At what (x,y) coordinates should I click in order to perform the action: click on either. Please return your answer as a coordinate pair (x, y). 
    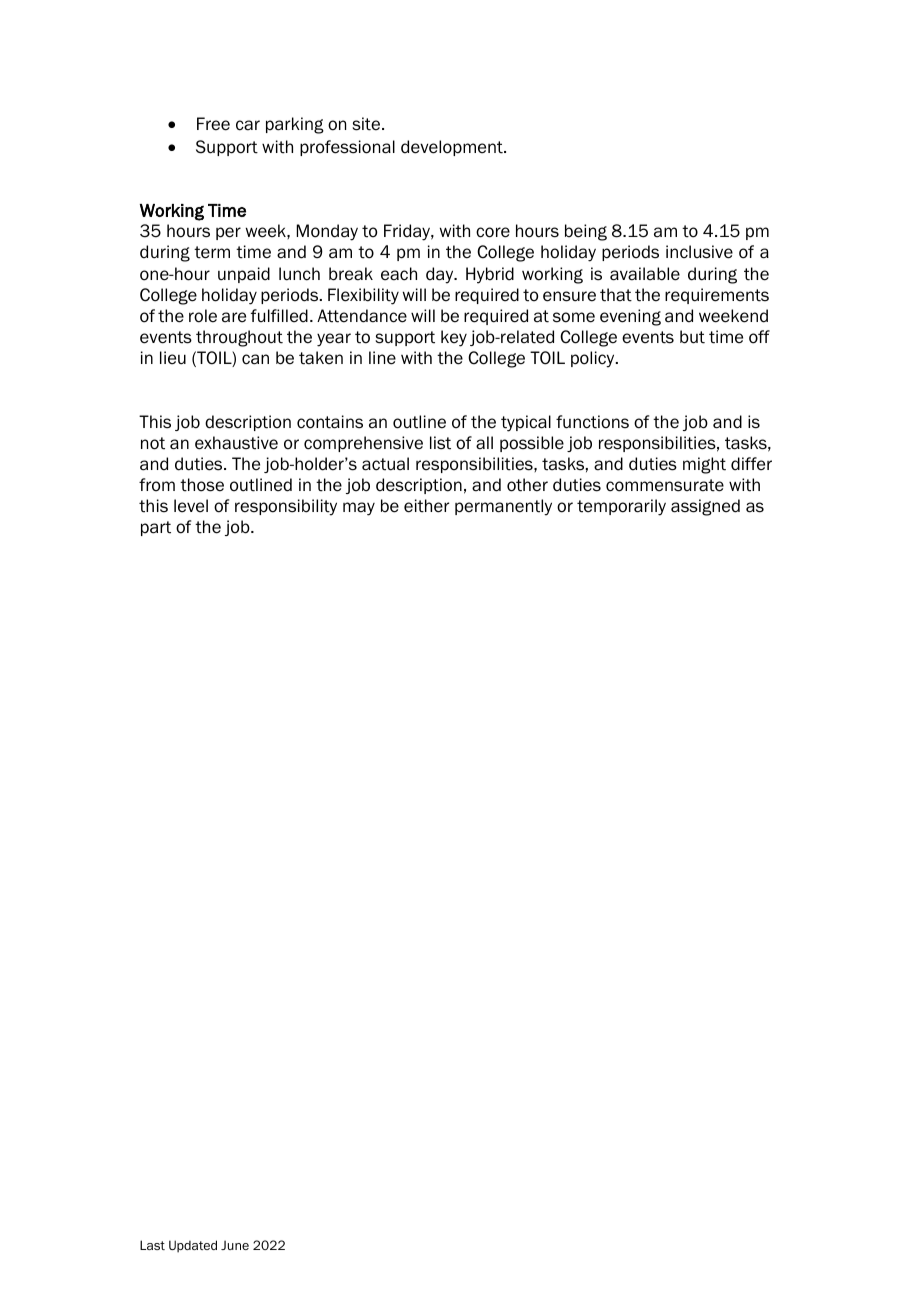
    Looking at the image, I should click on (426, 506).
